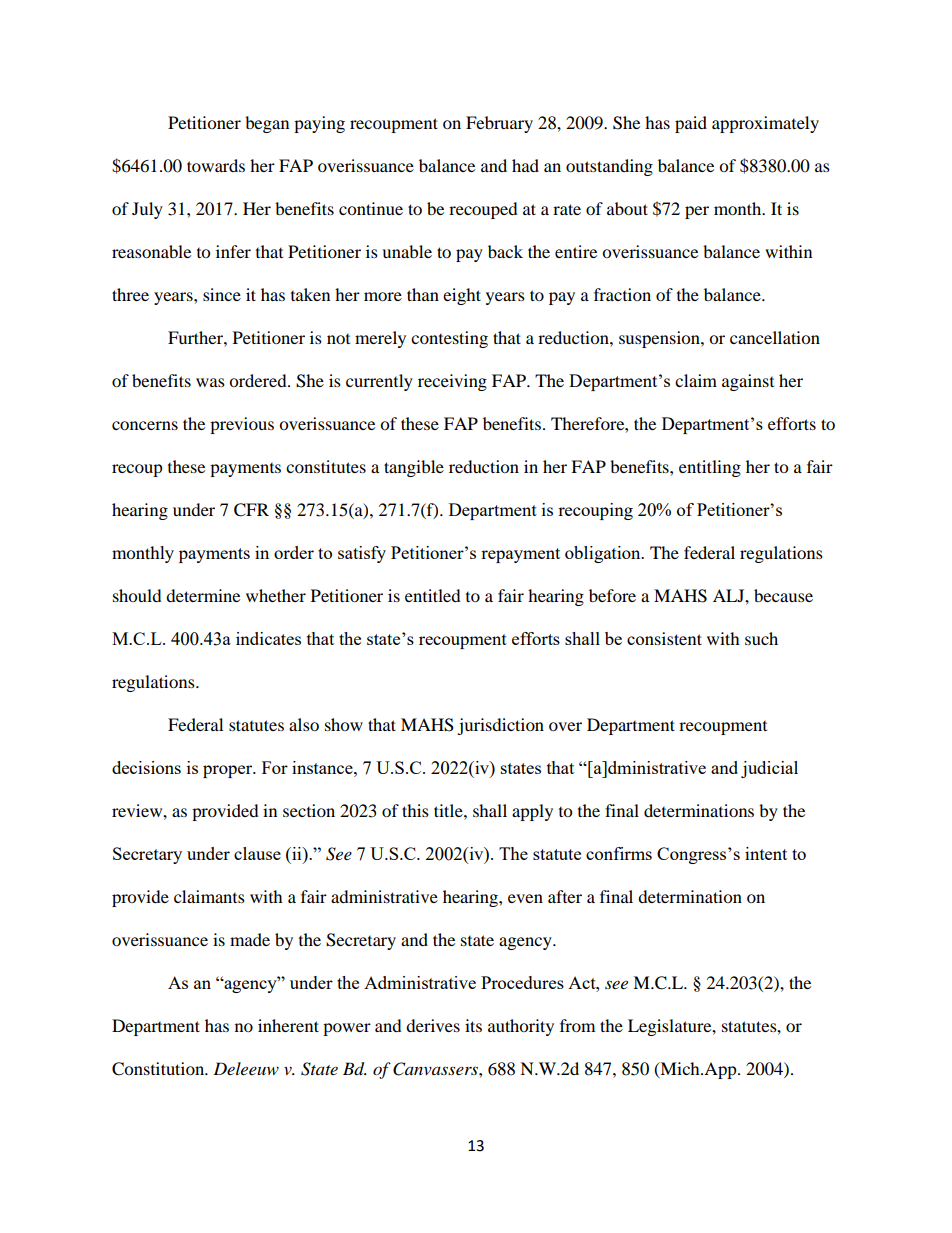  Describe the element at coordinates (748, 382) in the page. I see `against` at that location.
